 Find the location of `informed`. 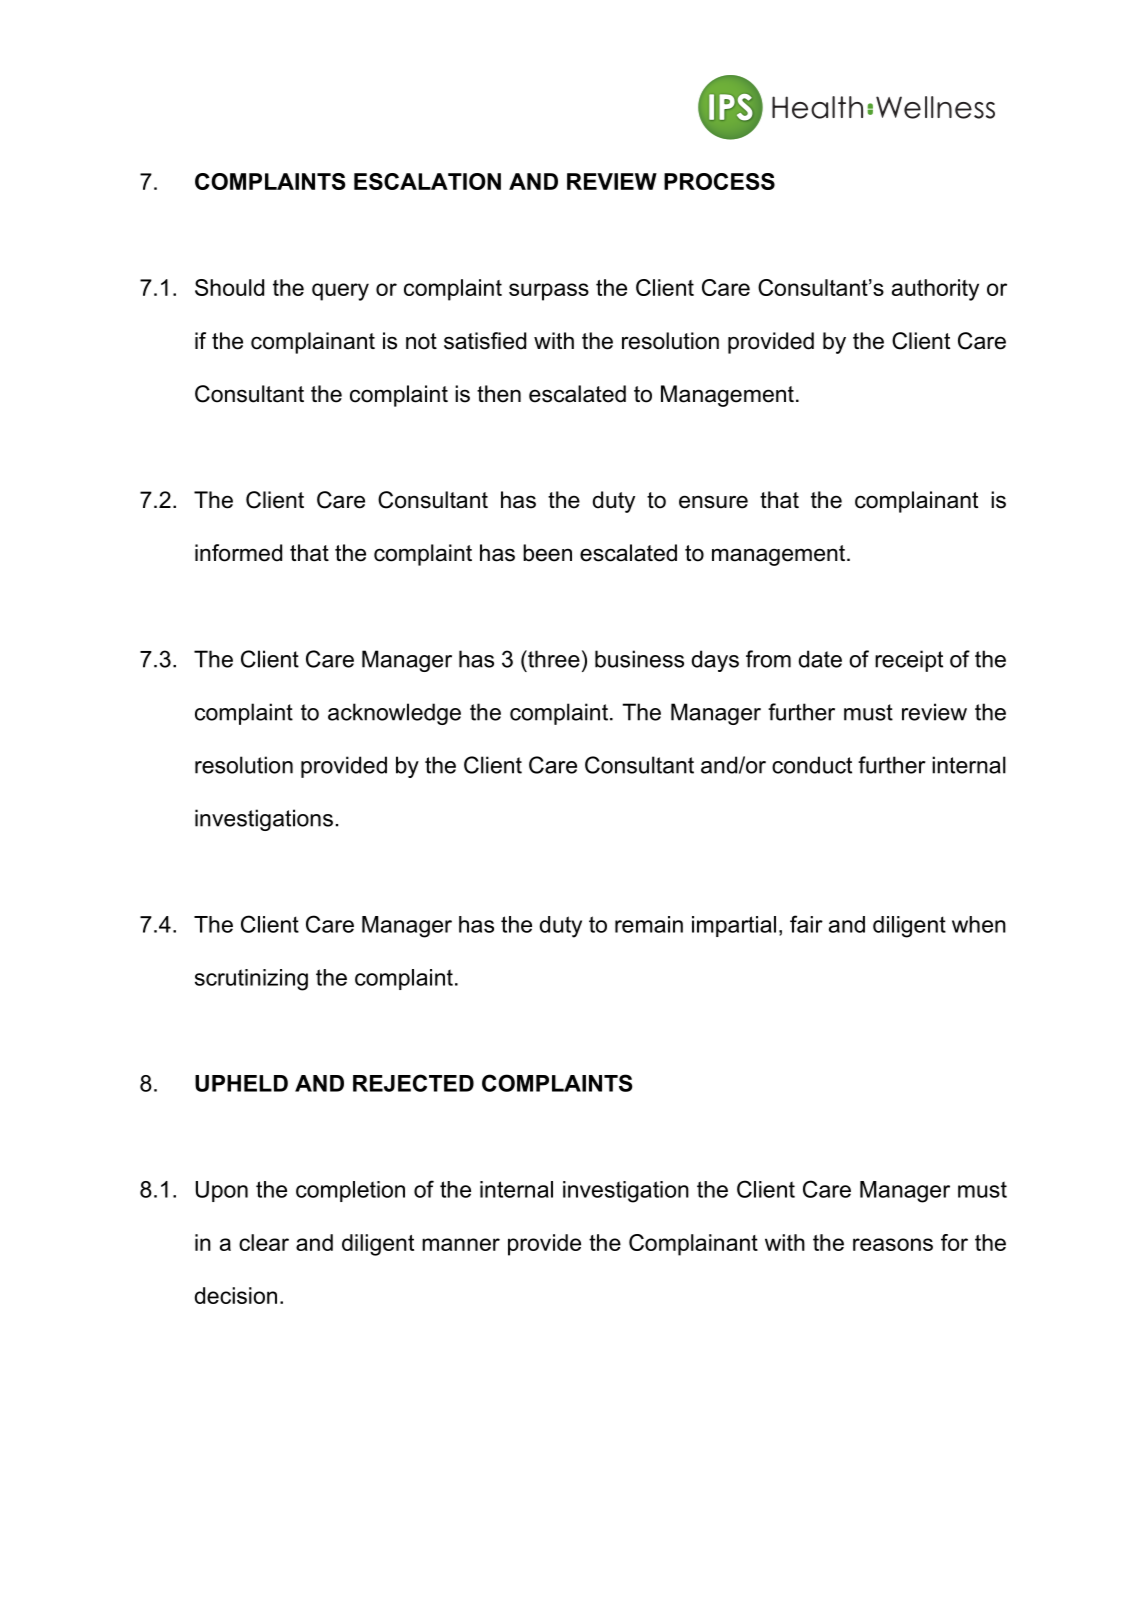

informed is located at coordinates (238, 553).
